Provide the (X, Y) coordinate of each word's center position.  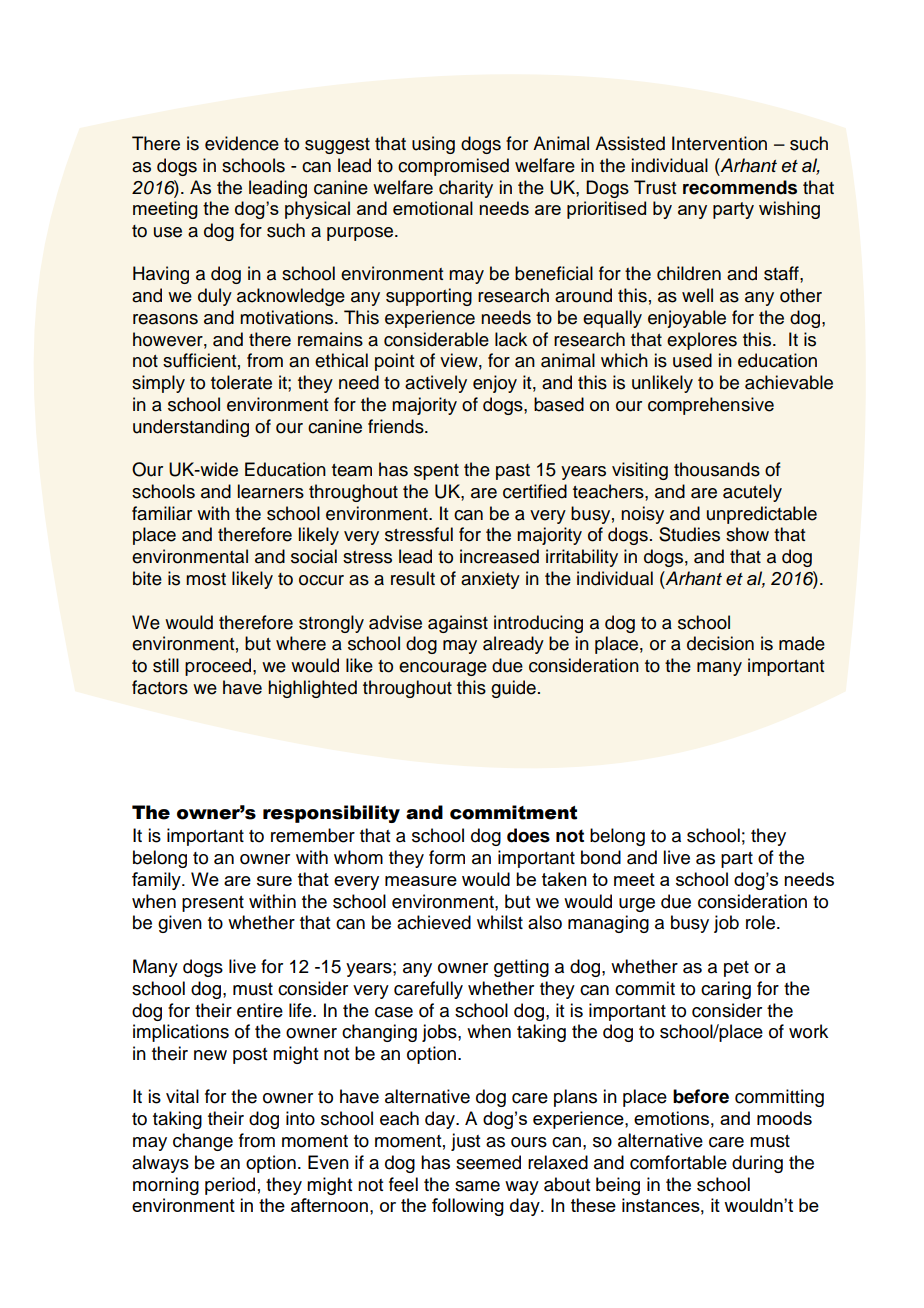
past (513, 472)
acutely (752, 493)
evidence (242, 143)
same (477, 1186)
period (230, 1186)
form (447, 857)
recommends (740, 187)
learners (271, 491)
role (762, 922)
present (213, 904)
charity (466, 189)
